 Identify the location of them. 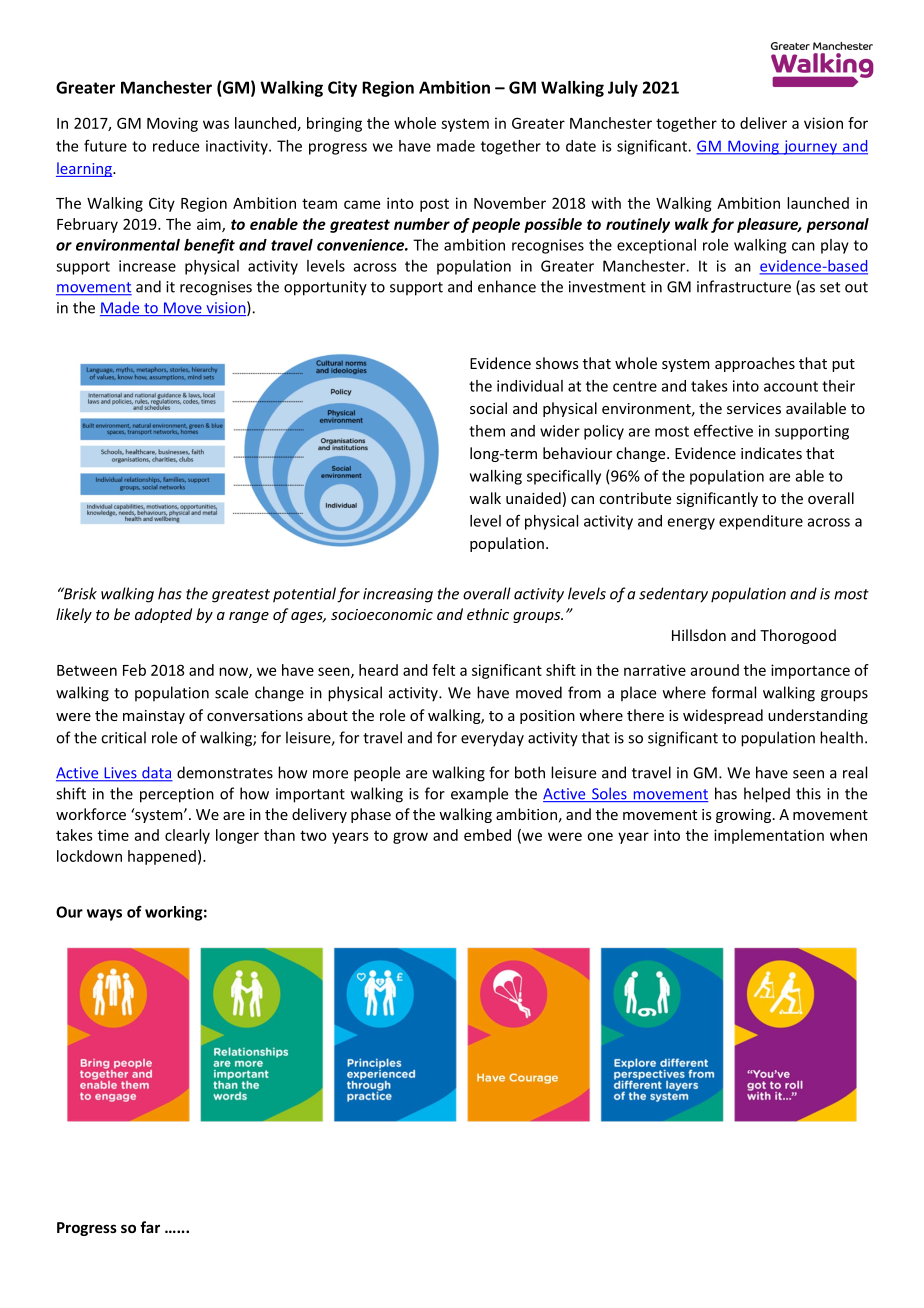
(487, 431).
